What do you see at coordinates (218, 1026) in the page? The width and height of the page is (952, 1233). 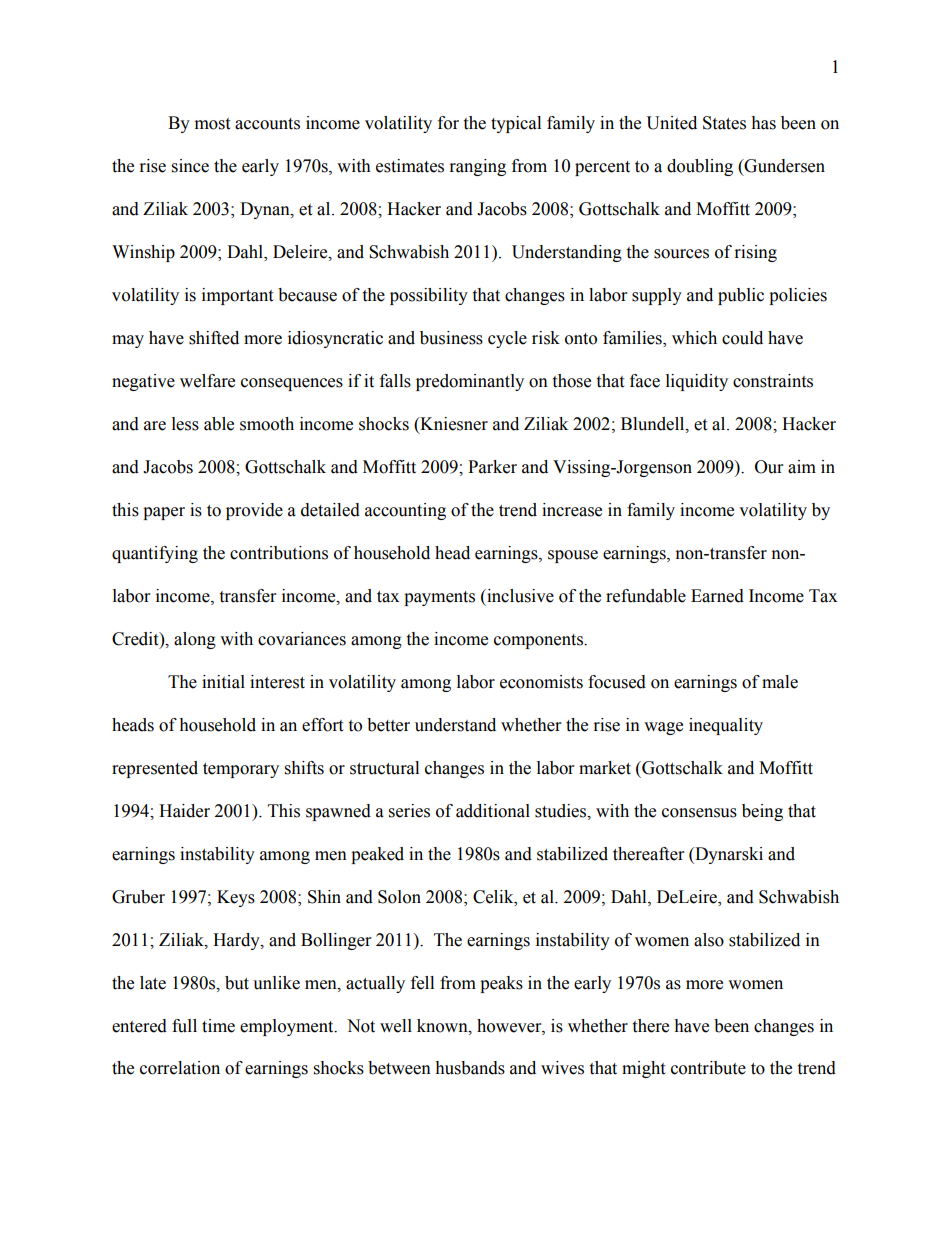 I see `time` at bounding box center [218, 1026].
